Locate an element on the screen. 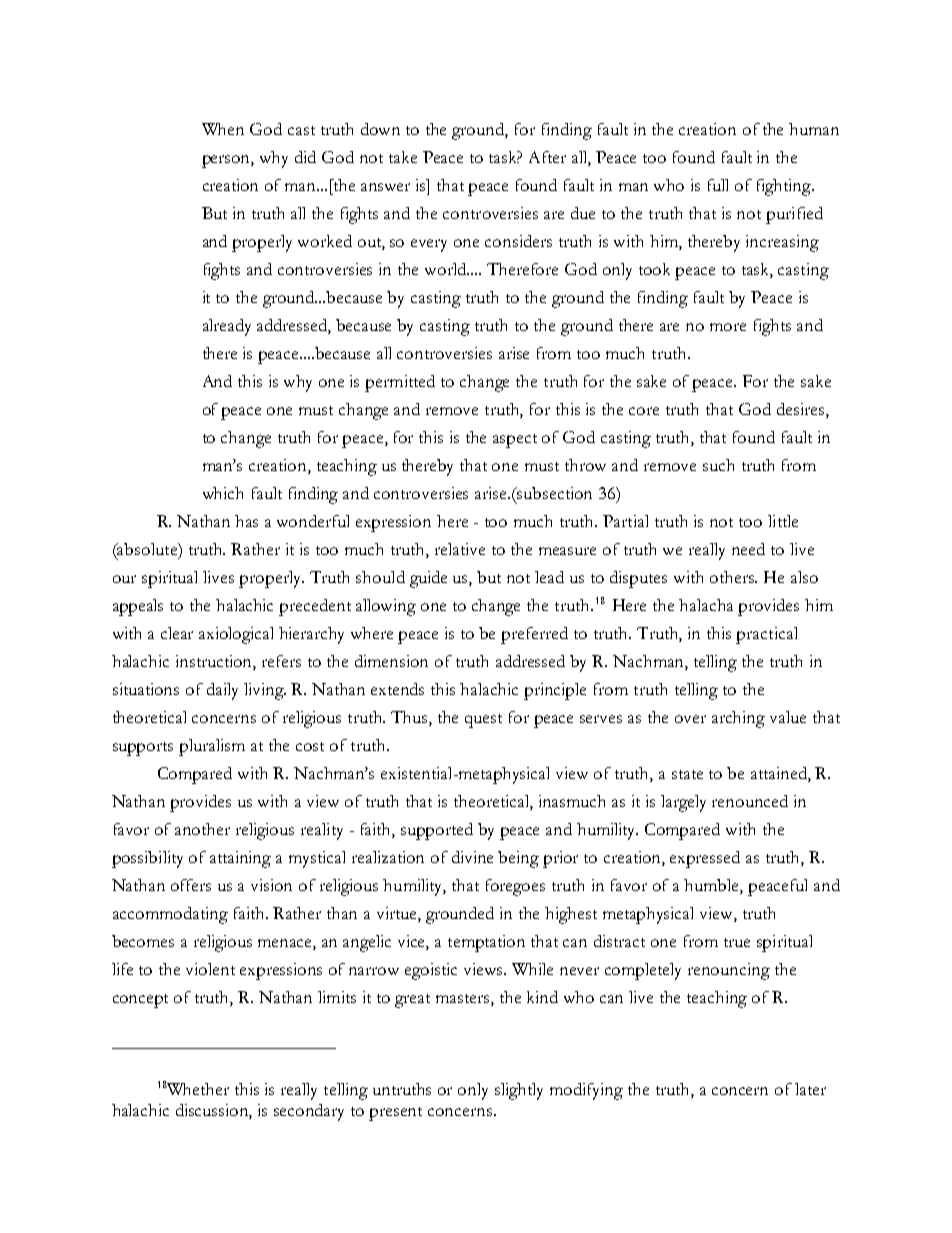 The height and width of the screenshot is (1233, 952). quest is located at coordinates (483, 721).
